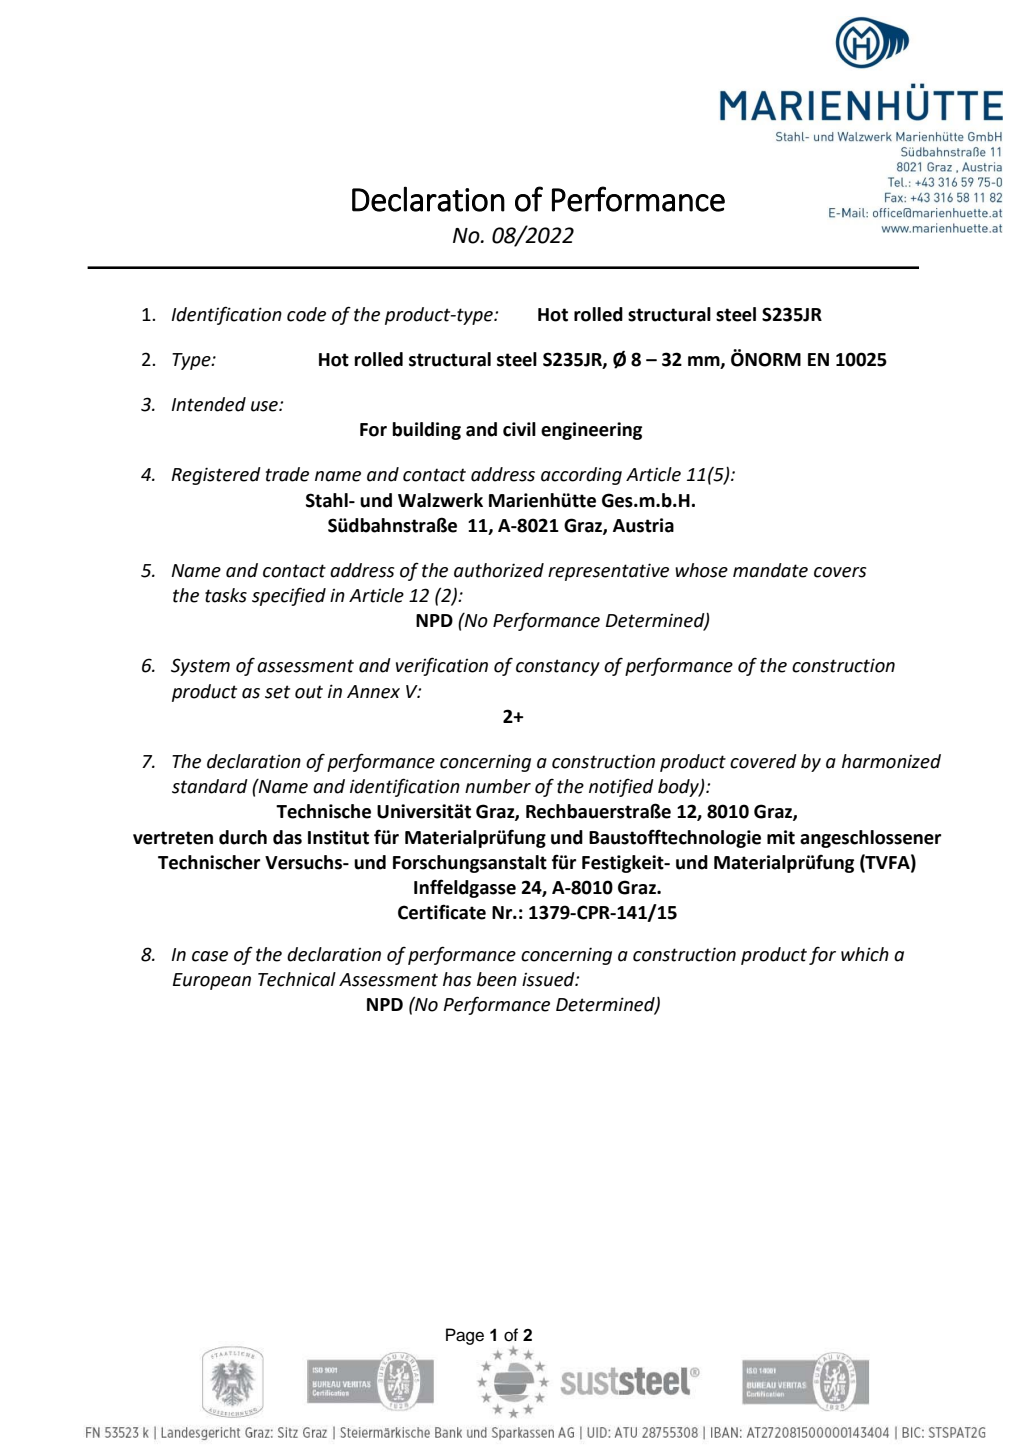 The height and width of the screenshot is (1451, 1026). I want to click on been, so click(497, 979).
